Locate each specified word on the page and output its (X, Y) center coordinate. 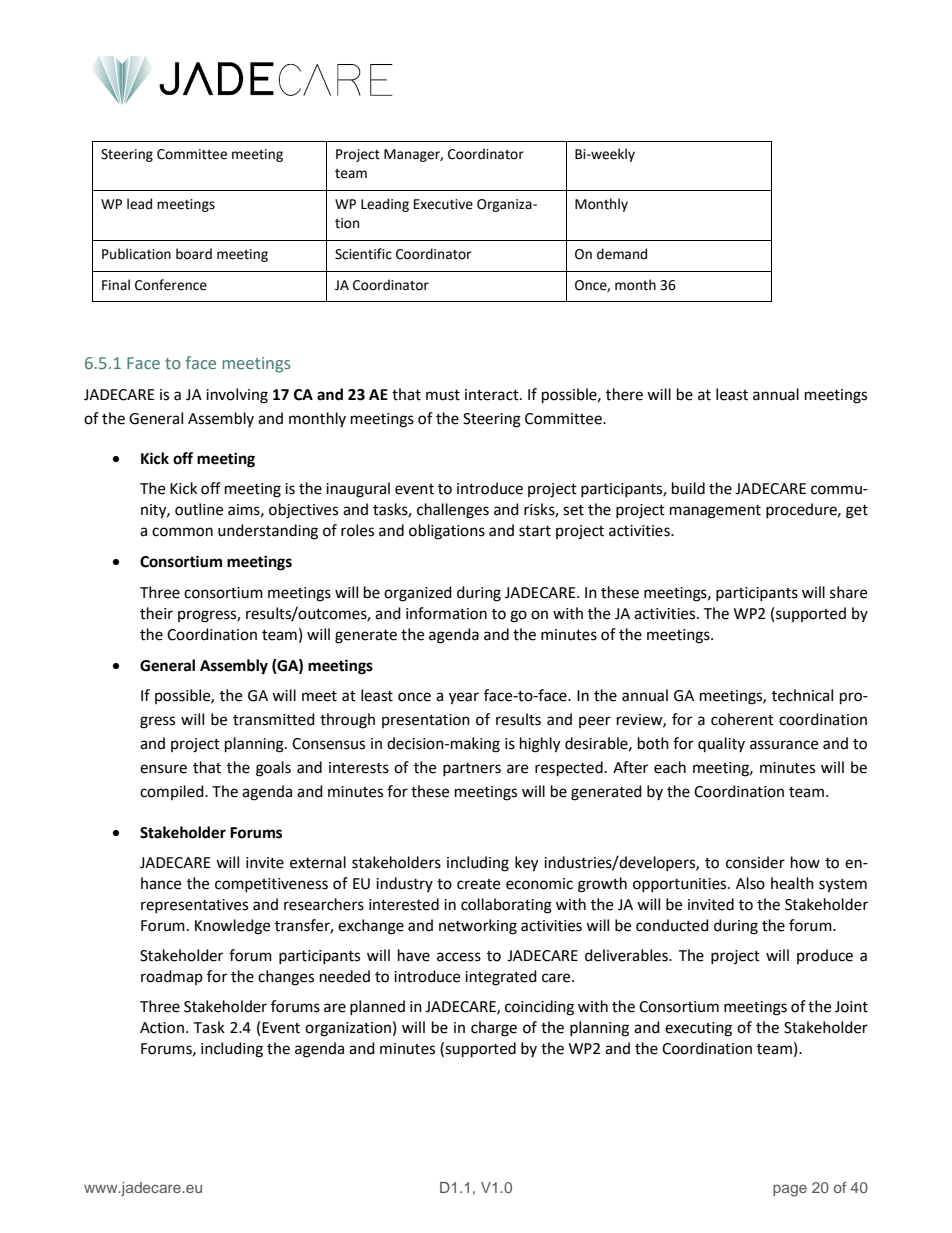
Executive (443, 204)
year (464, 698)
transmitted (274, 719)
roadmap (172, 977)
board (194, 254)
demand (622, 254)
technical (802, 695)
